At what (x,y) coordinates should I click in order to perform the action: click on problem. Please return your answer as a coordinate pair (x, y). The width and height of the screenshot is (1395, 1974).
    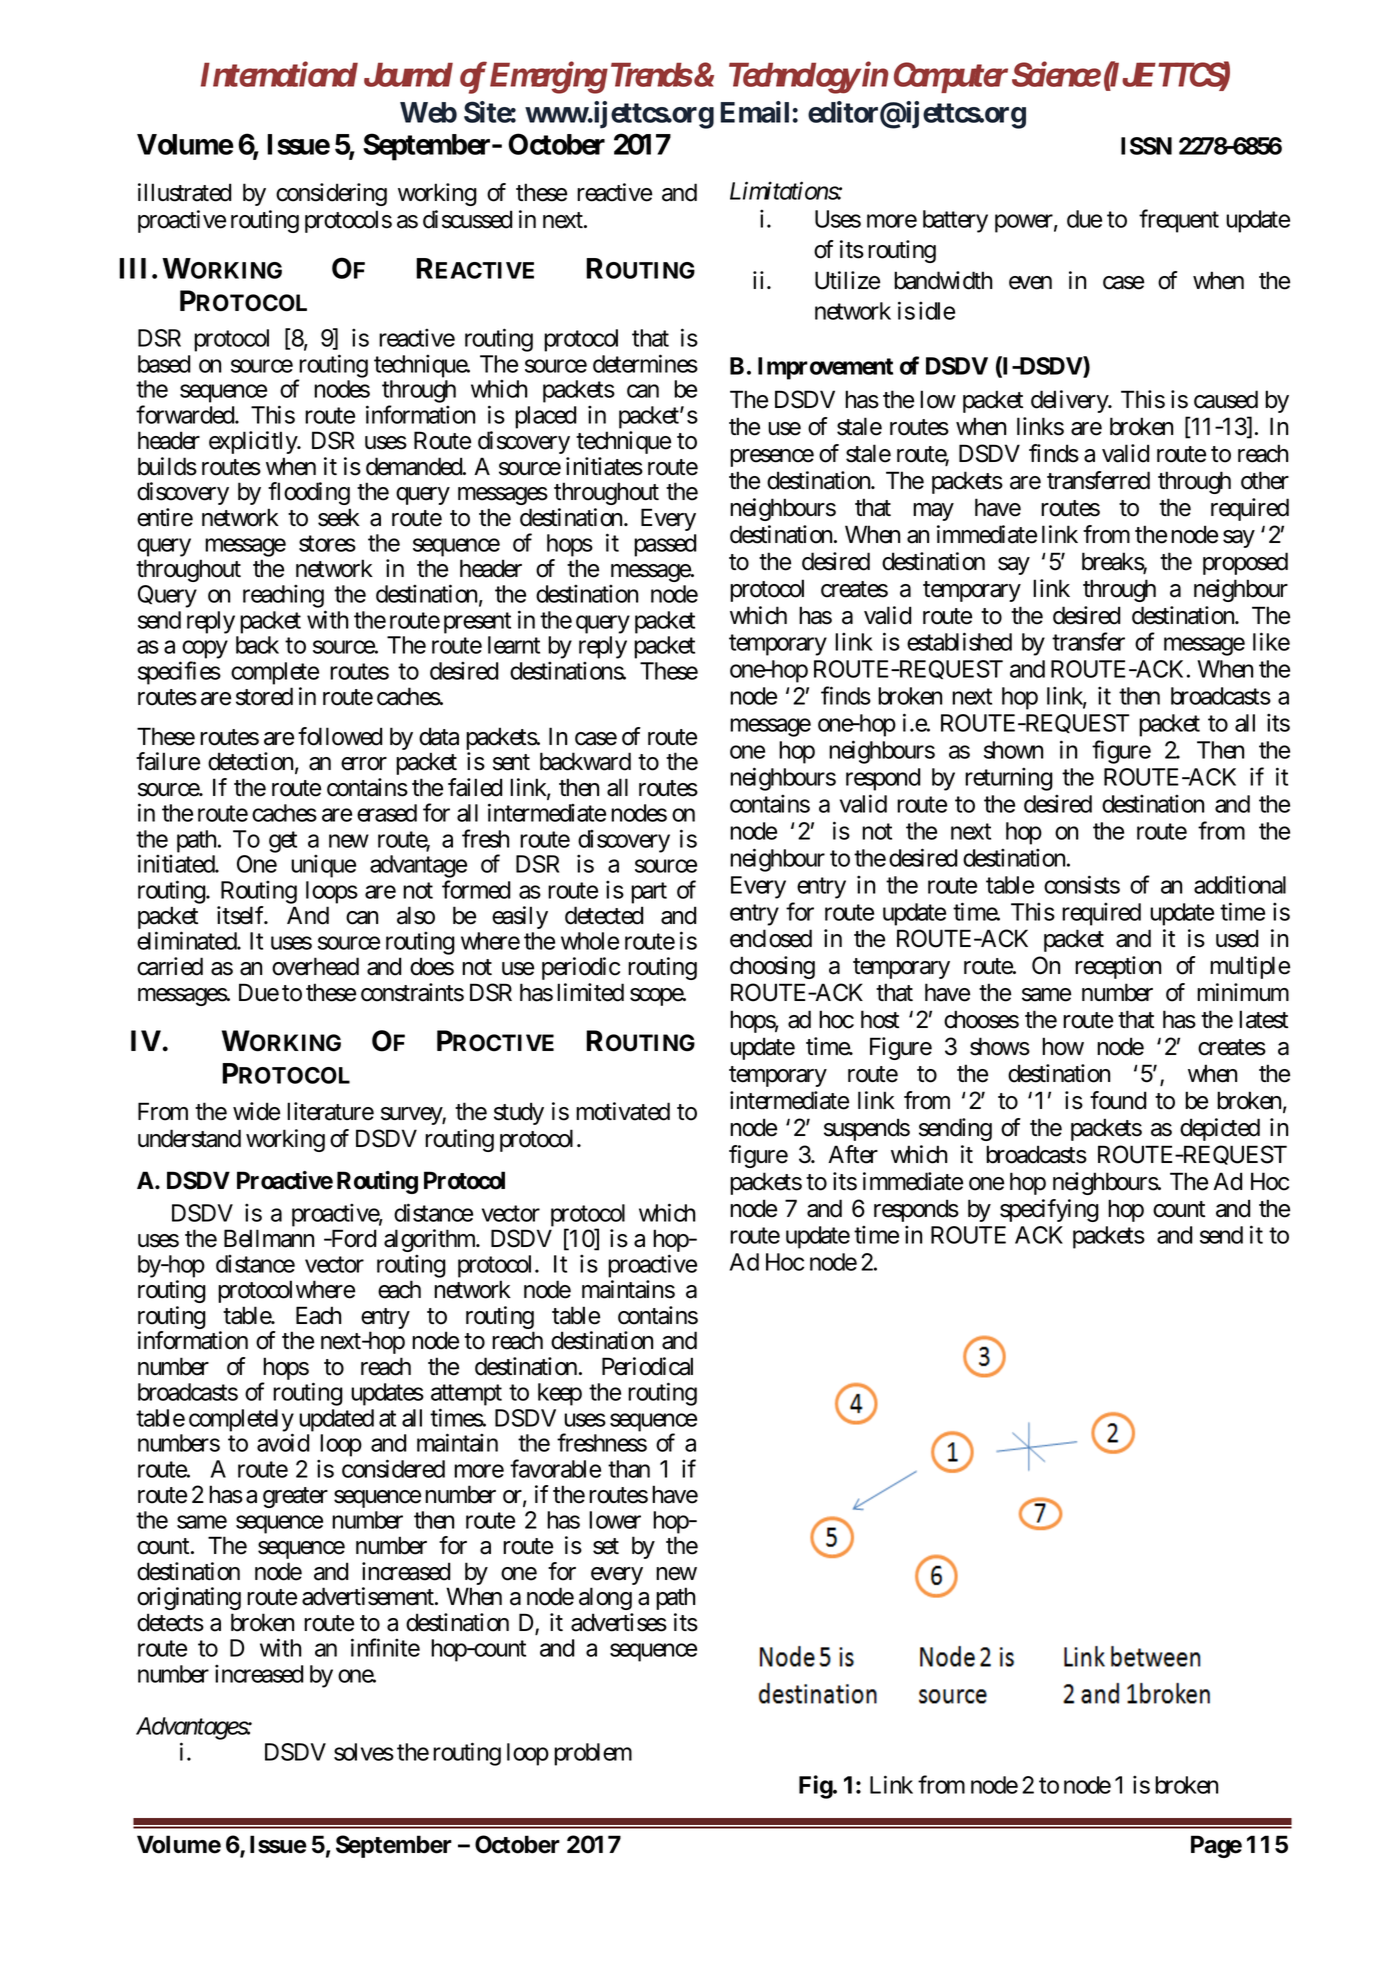
    Looking at the image, I should click on (593, 1754).
